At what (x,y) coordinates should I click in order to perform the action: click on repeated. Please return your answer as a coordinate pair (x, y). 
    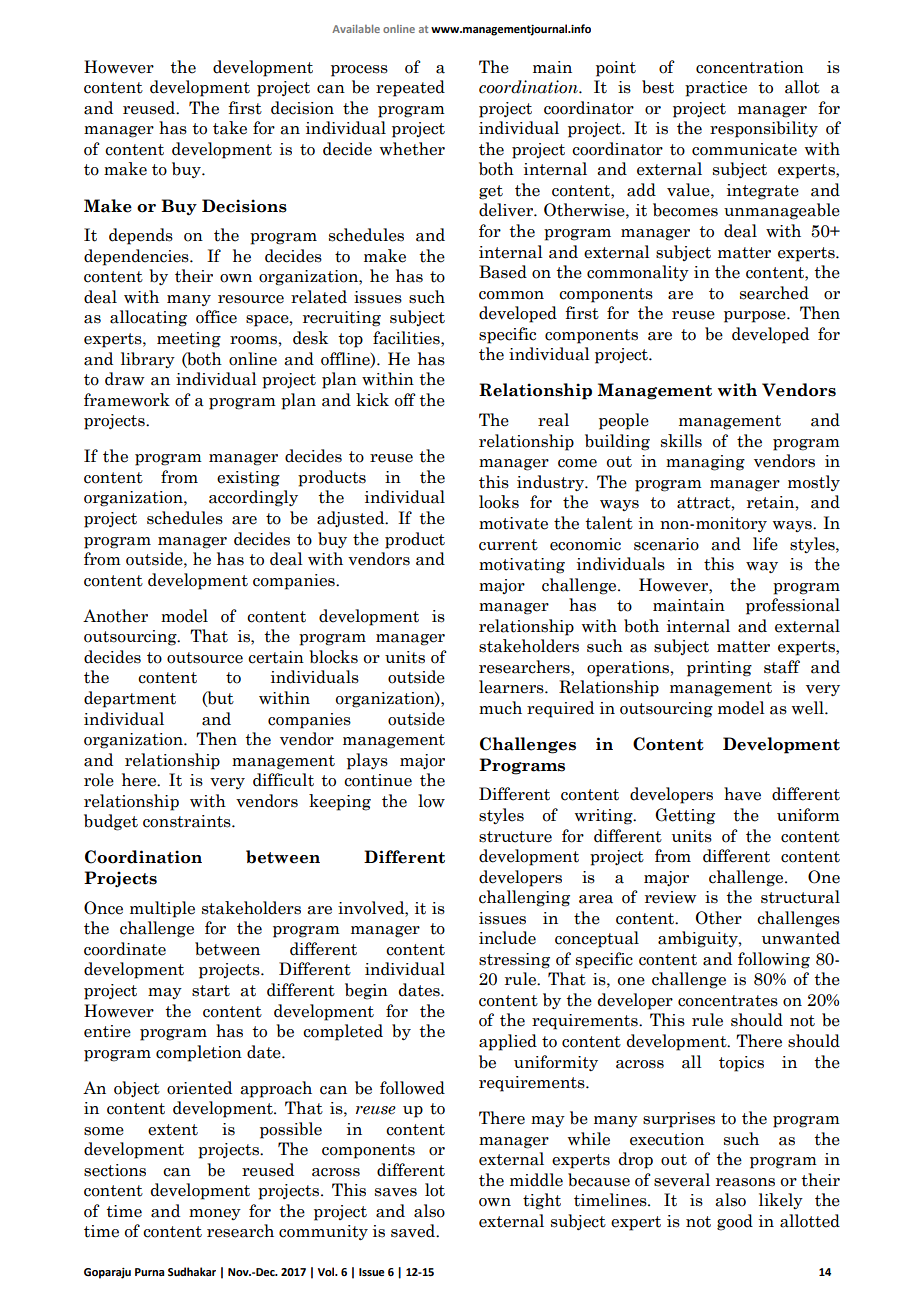
    Looking at the image, I should click on (410, 88).
